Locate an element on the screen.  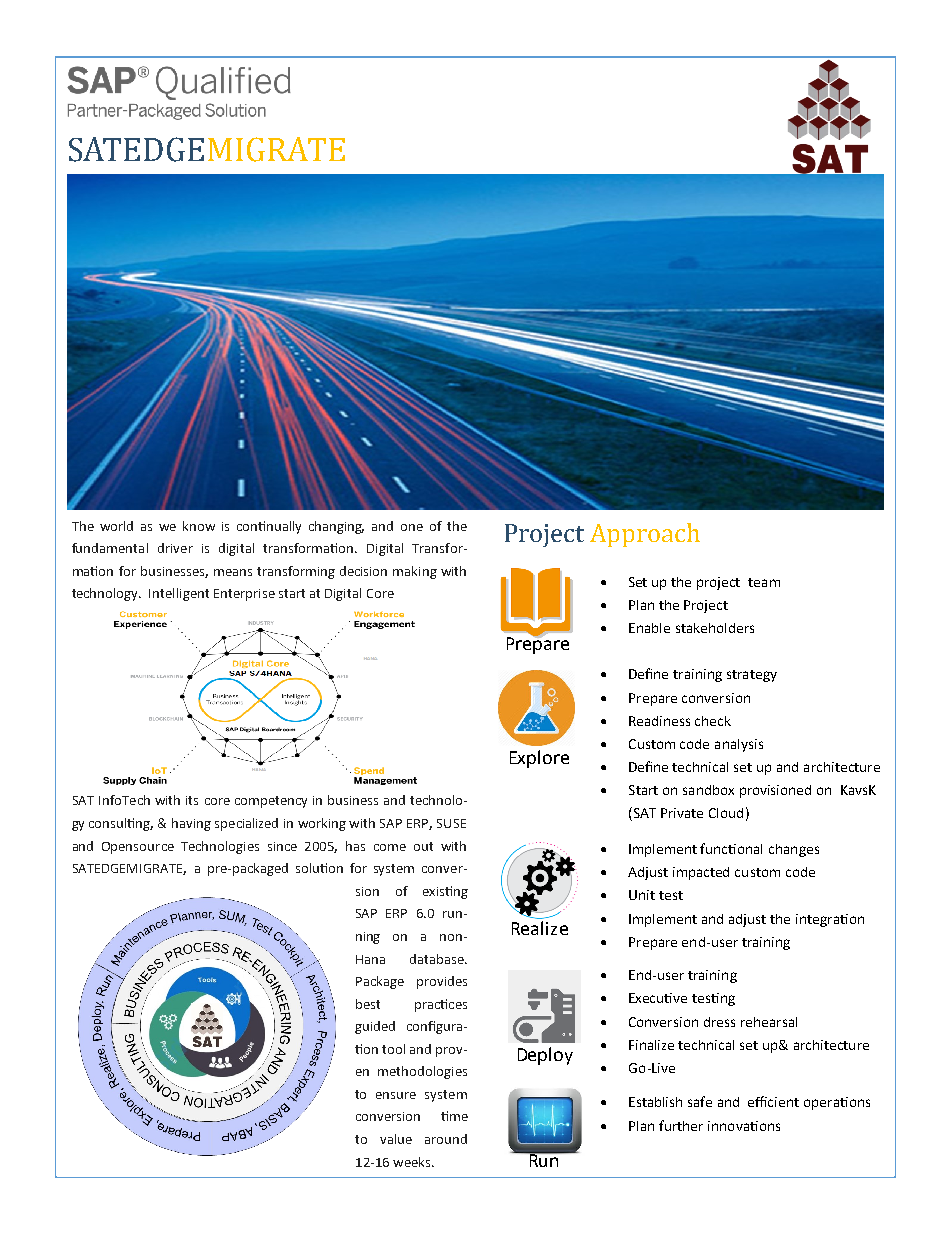
practices is located at coordinates (441, 1005).
